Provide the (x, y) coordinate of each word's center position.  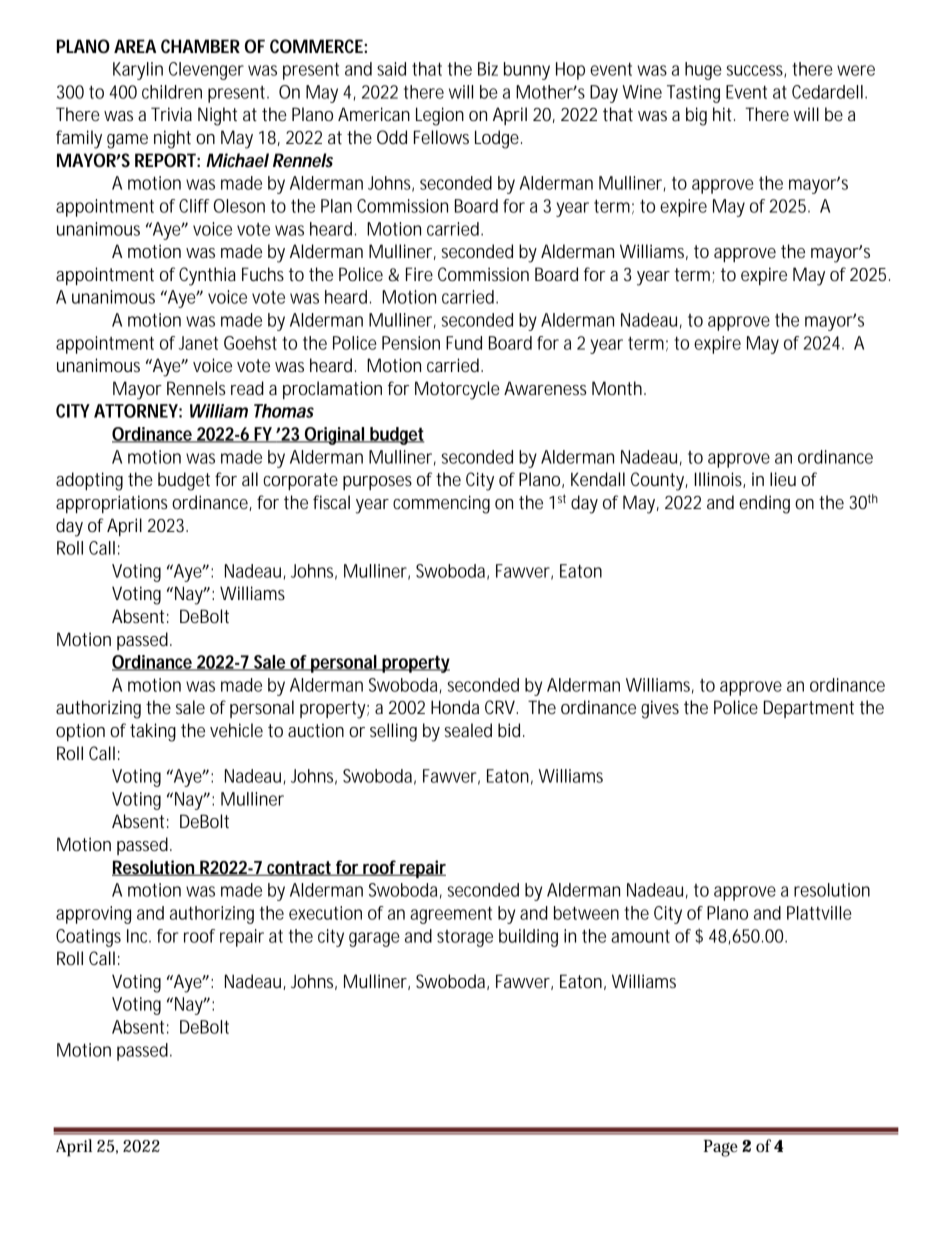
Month (618, 388)
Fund (464, 343)
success (756, 71)
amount (640, 936)
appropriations (112, 504)
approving (93, 915)
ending (764, 504)
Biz (488, 69)
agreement (451, 915)
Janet (198, 343)
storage (465, 938)
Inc (139, 936)
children (172, 92)
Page (721, 1148)
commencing (441, 504)
